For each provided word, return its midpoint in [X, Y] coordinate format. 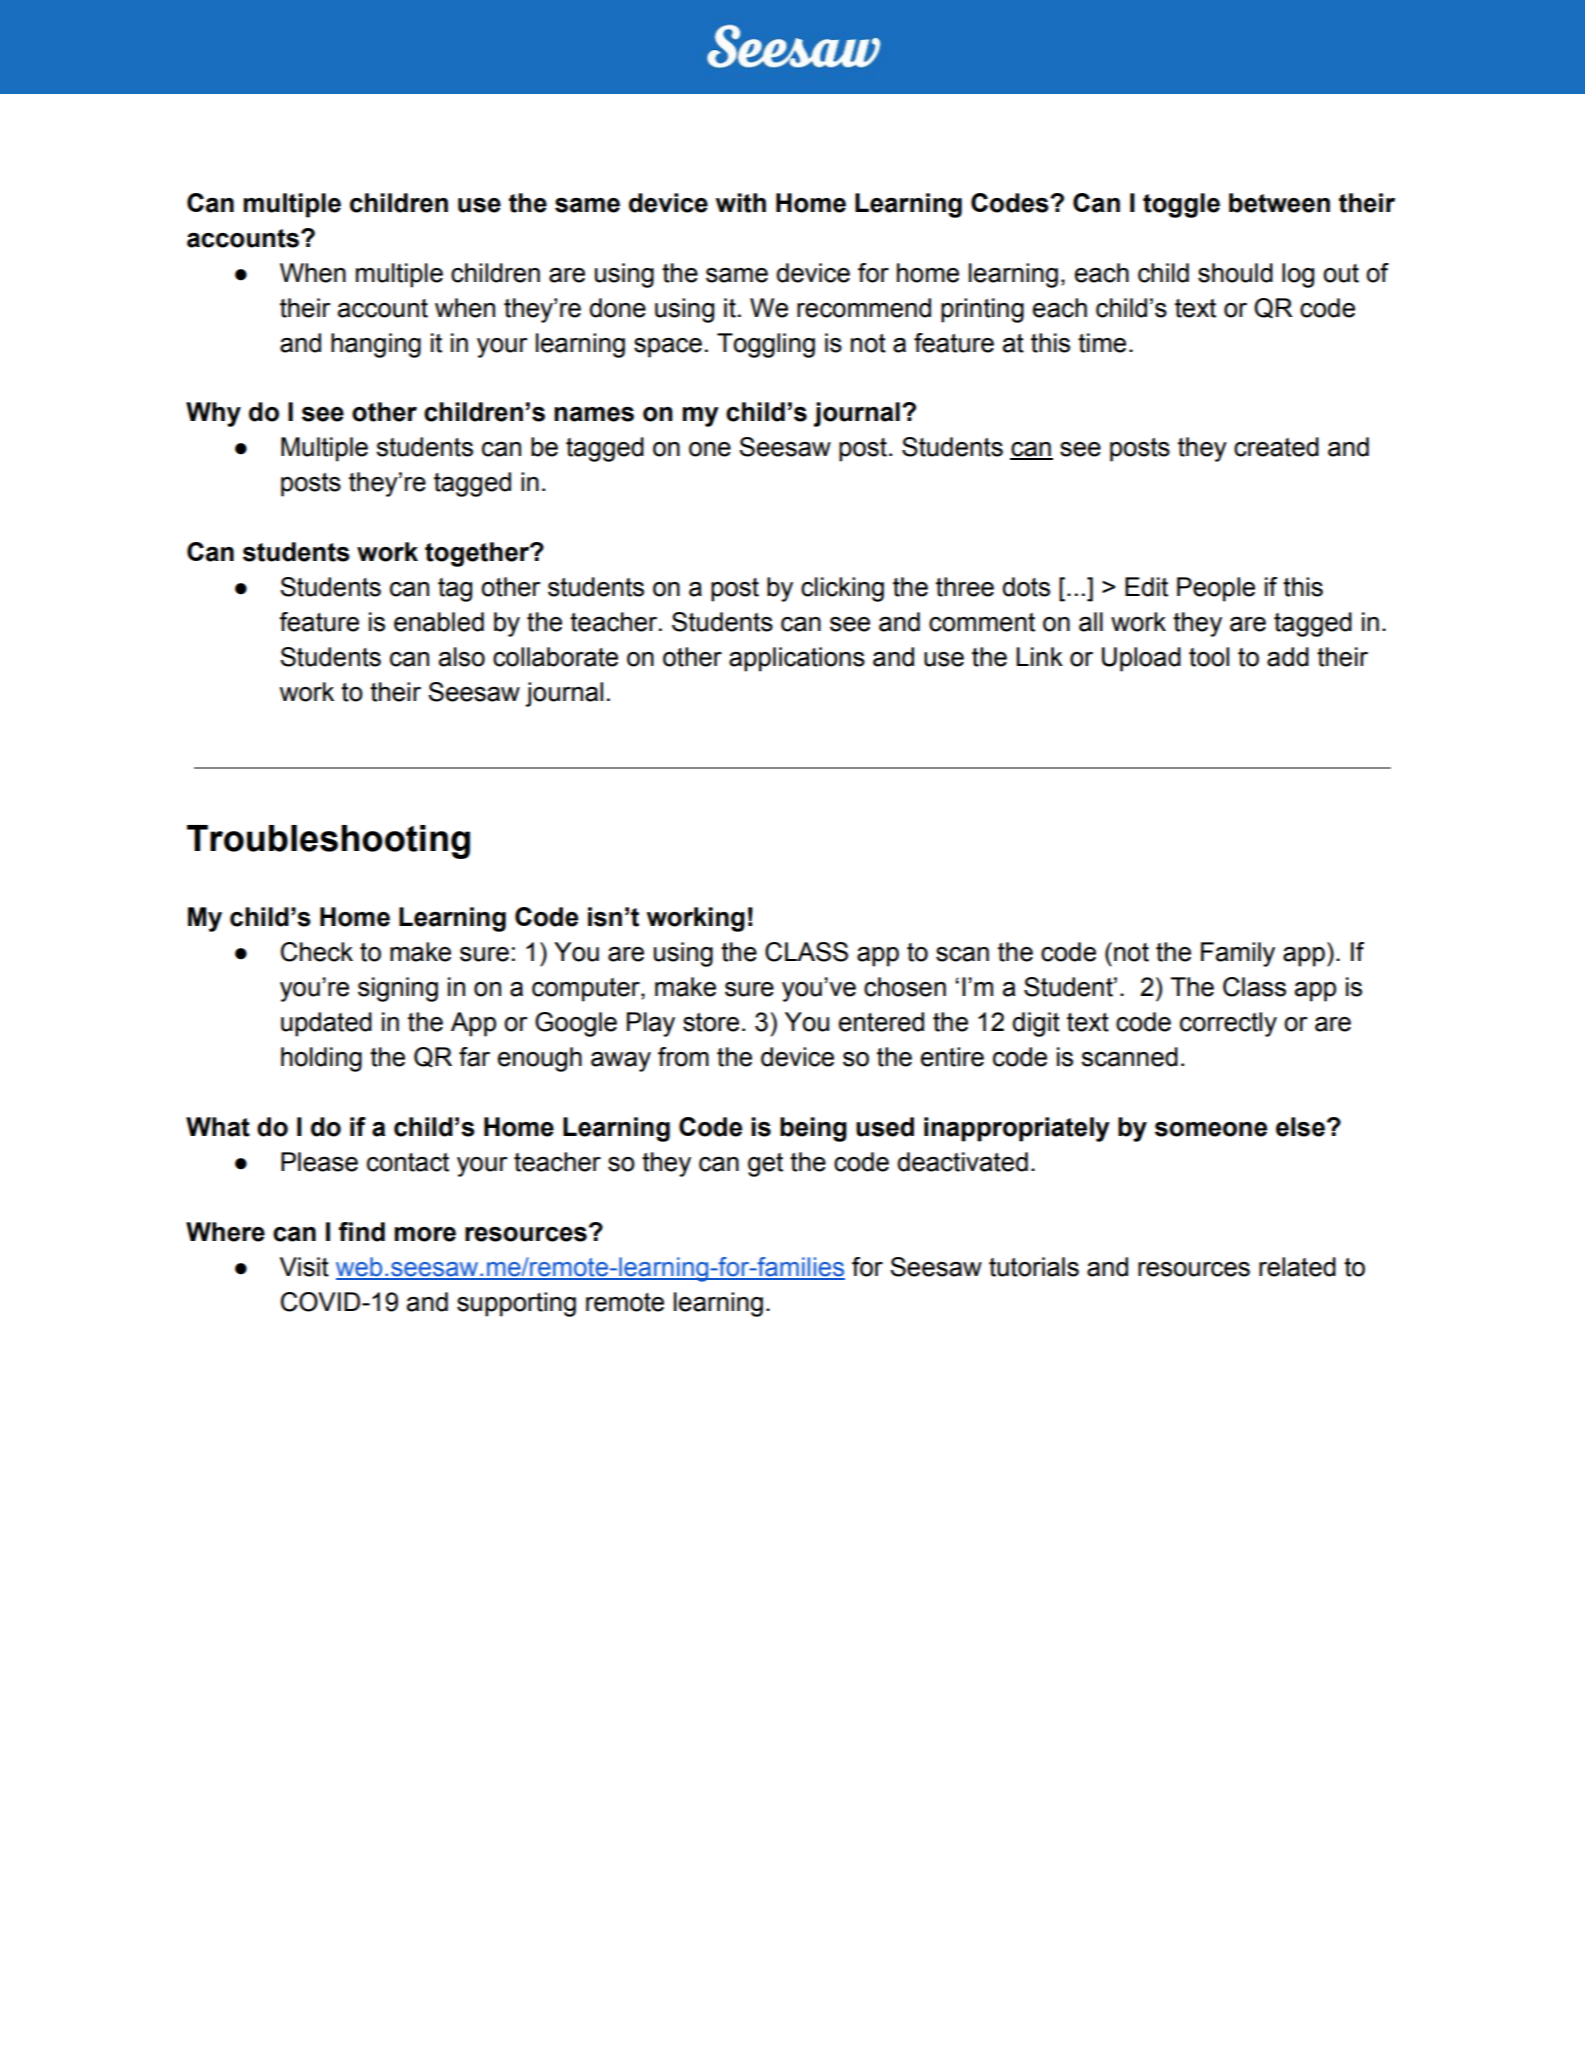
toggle [1181, 205]
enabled [439, 622]
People [1216, 589]
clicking [842, 589]
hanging [376, 345]
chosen [905, 987]
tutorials [1034, 1267]
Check [317, 952]
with [741, 203]
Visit [304, 1267]
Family [1238, 954]
